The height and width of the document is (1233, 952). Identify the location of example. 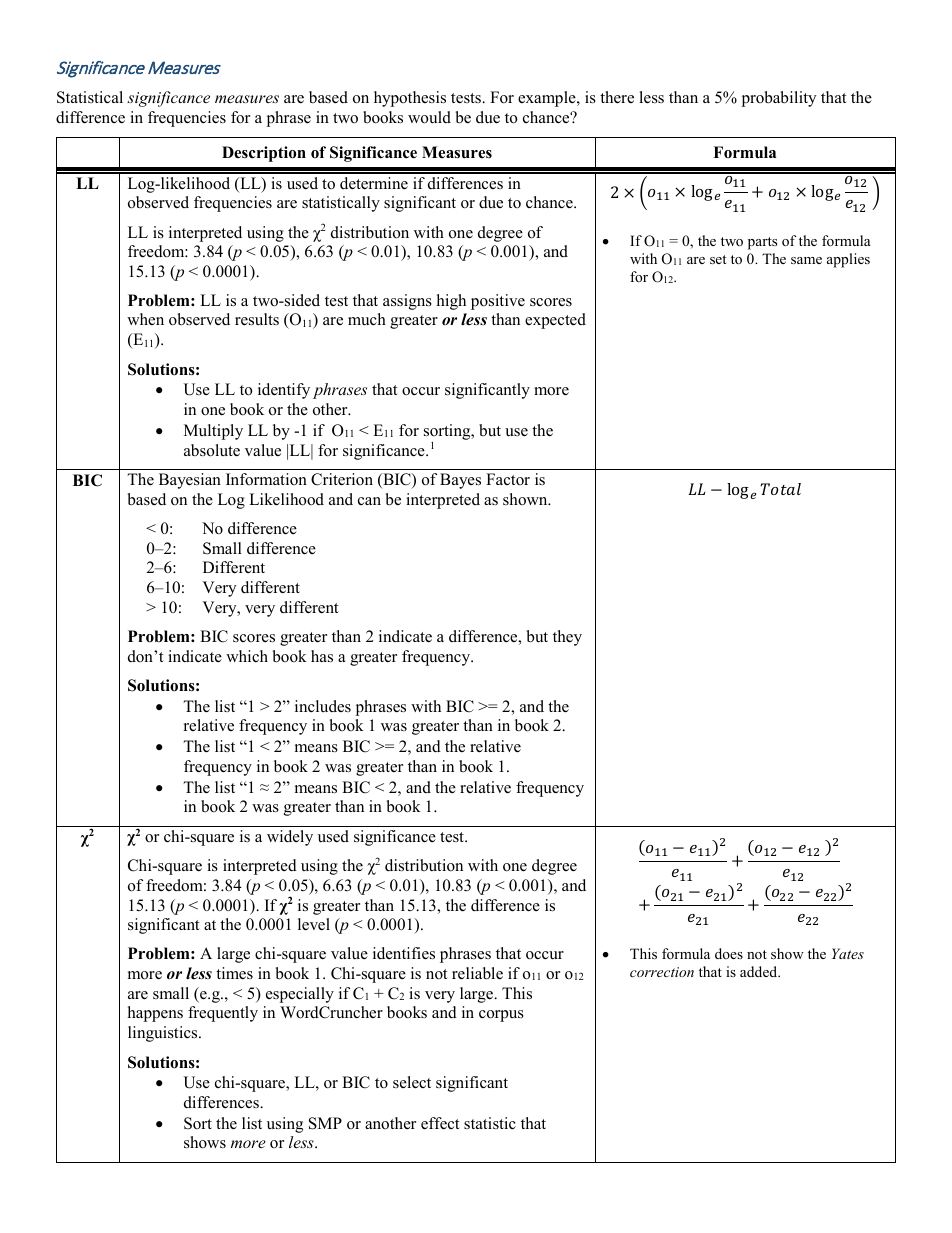
(548, 99).
